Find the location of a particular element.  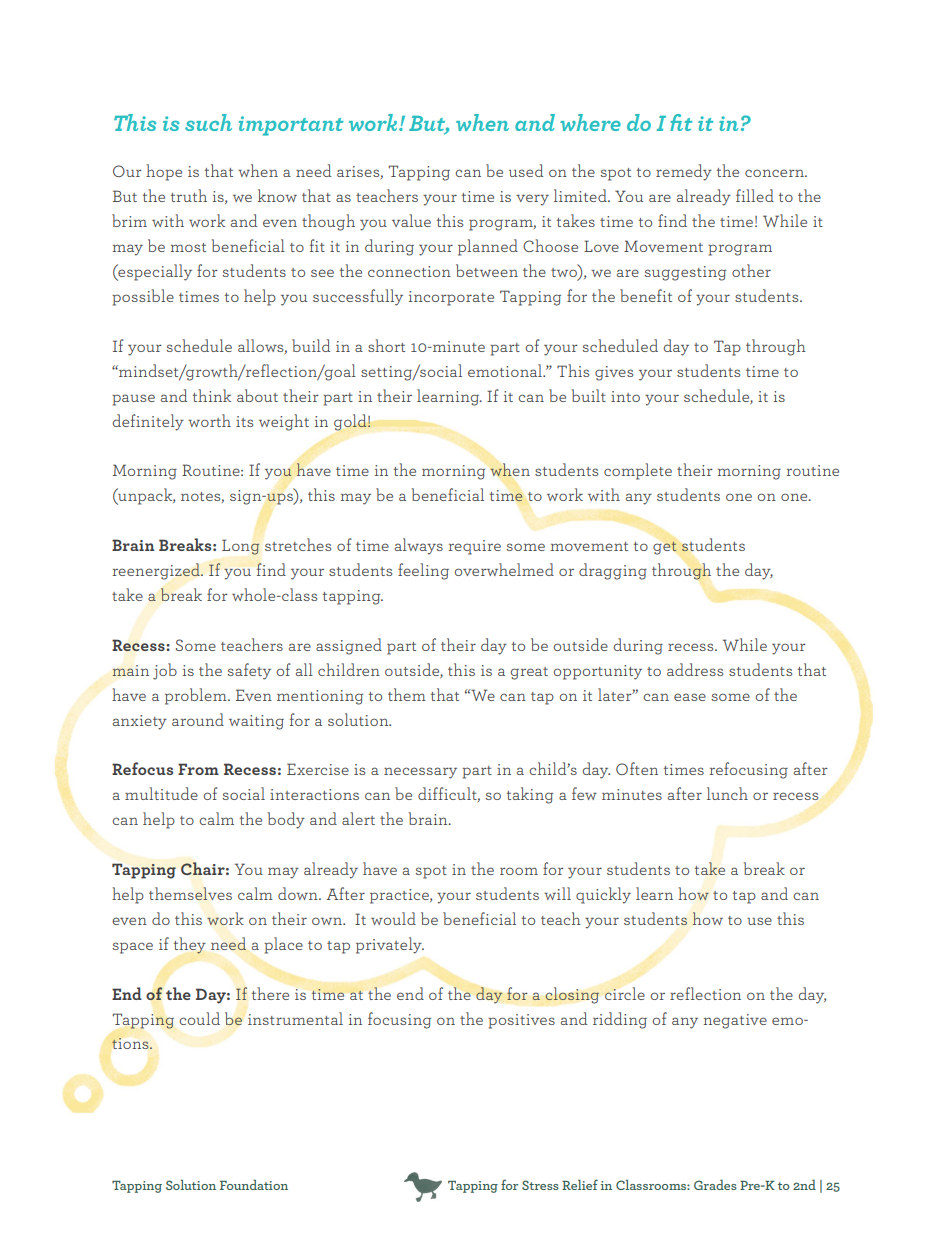

Foundation is located at coordinates (254, 1184).
